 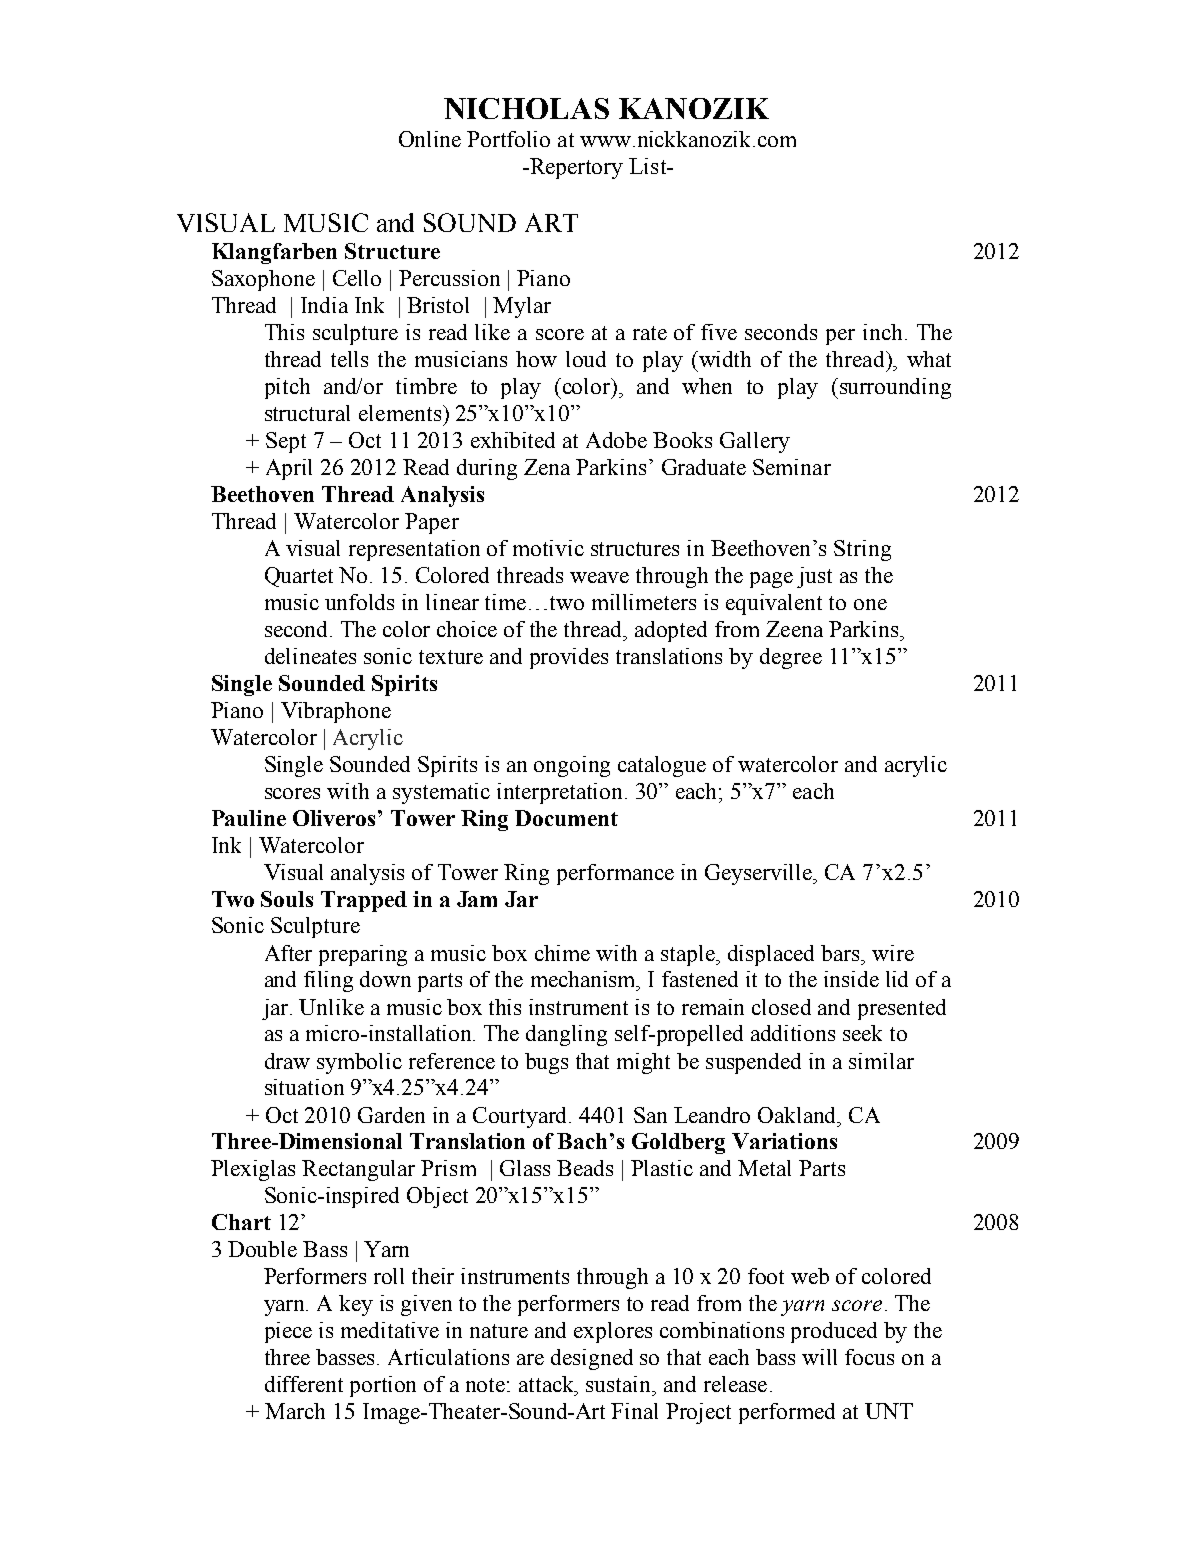 What do you see at coordinates (814, 577) in the screenshot?
I see `just` at bounding box center [814, 577].
